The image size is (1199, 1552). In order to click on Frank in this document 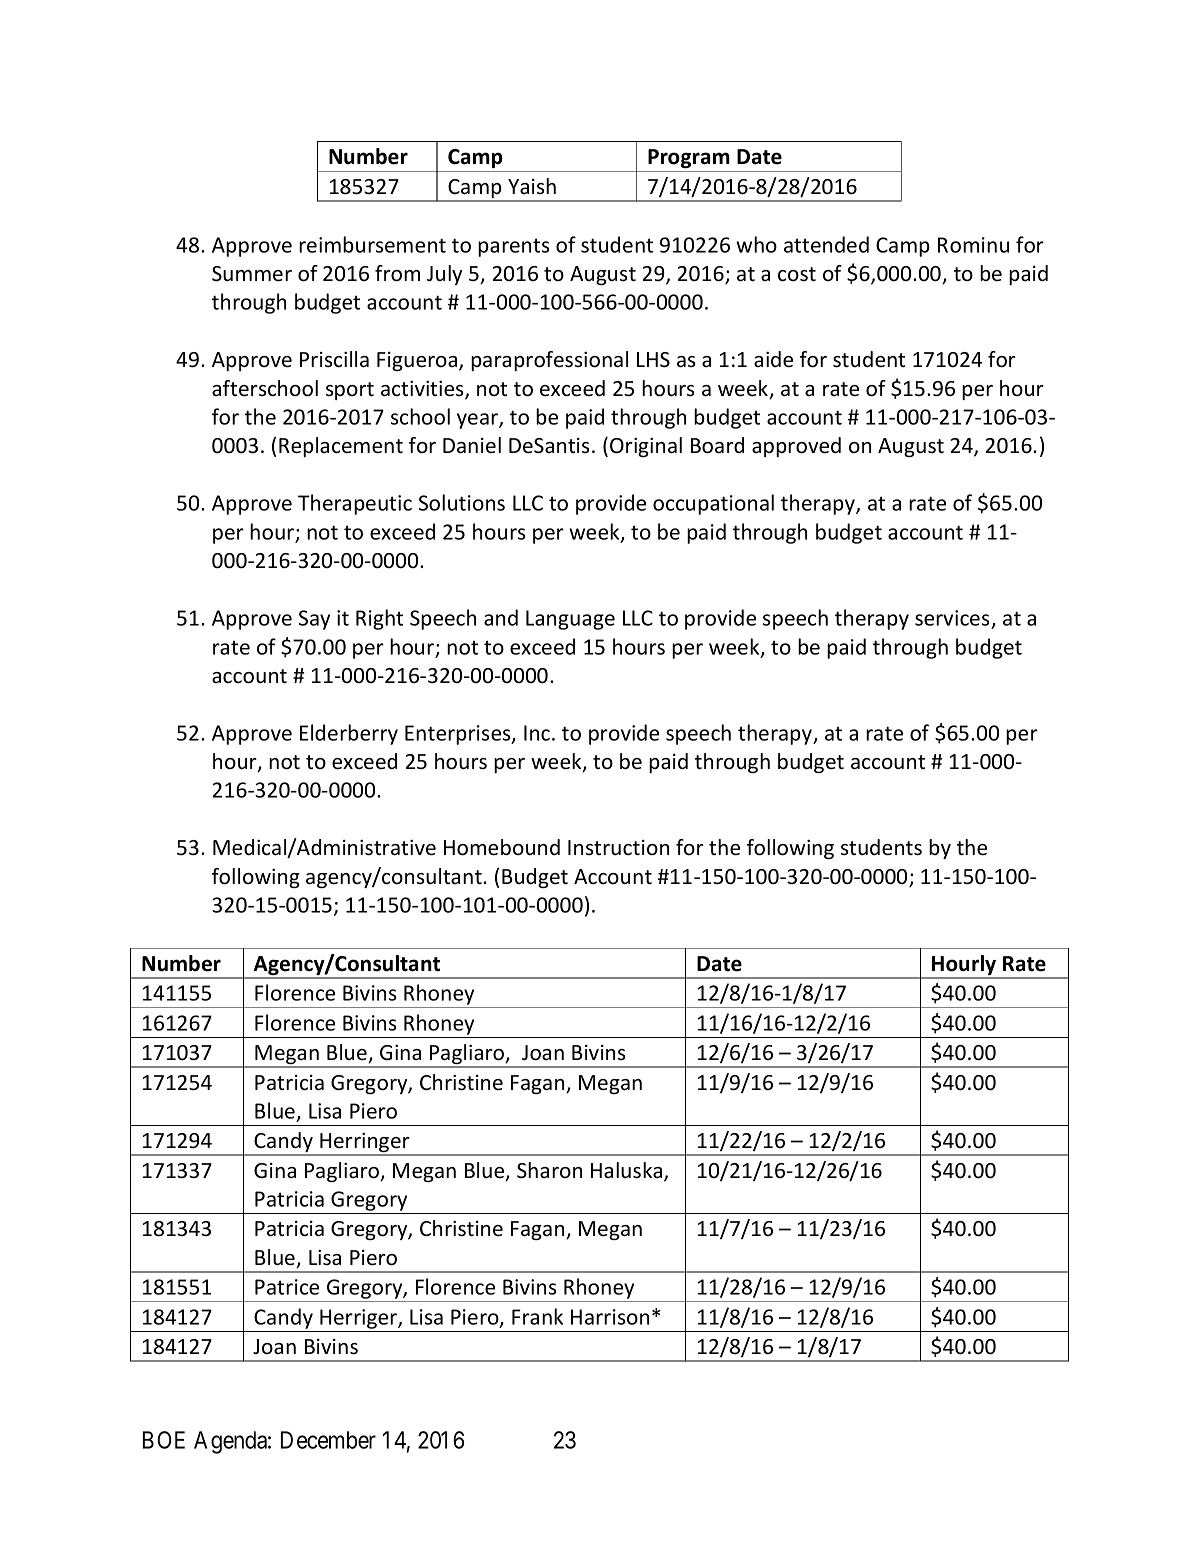, I will do `click(537, 1316)`.
